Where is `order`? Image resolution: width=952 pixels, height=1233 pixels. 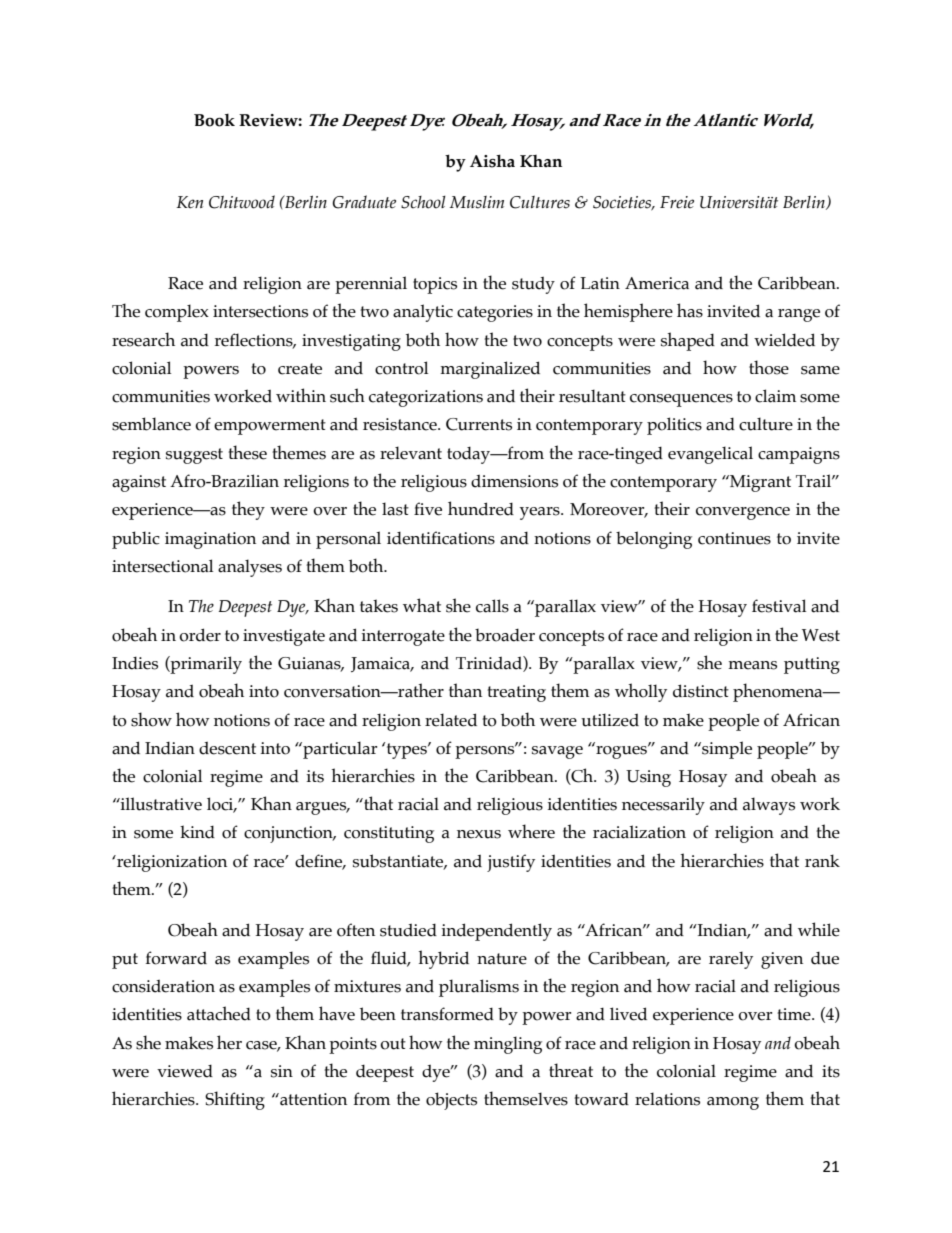 order is located at coordinates (200, 635).
